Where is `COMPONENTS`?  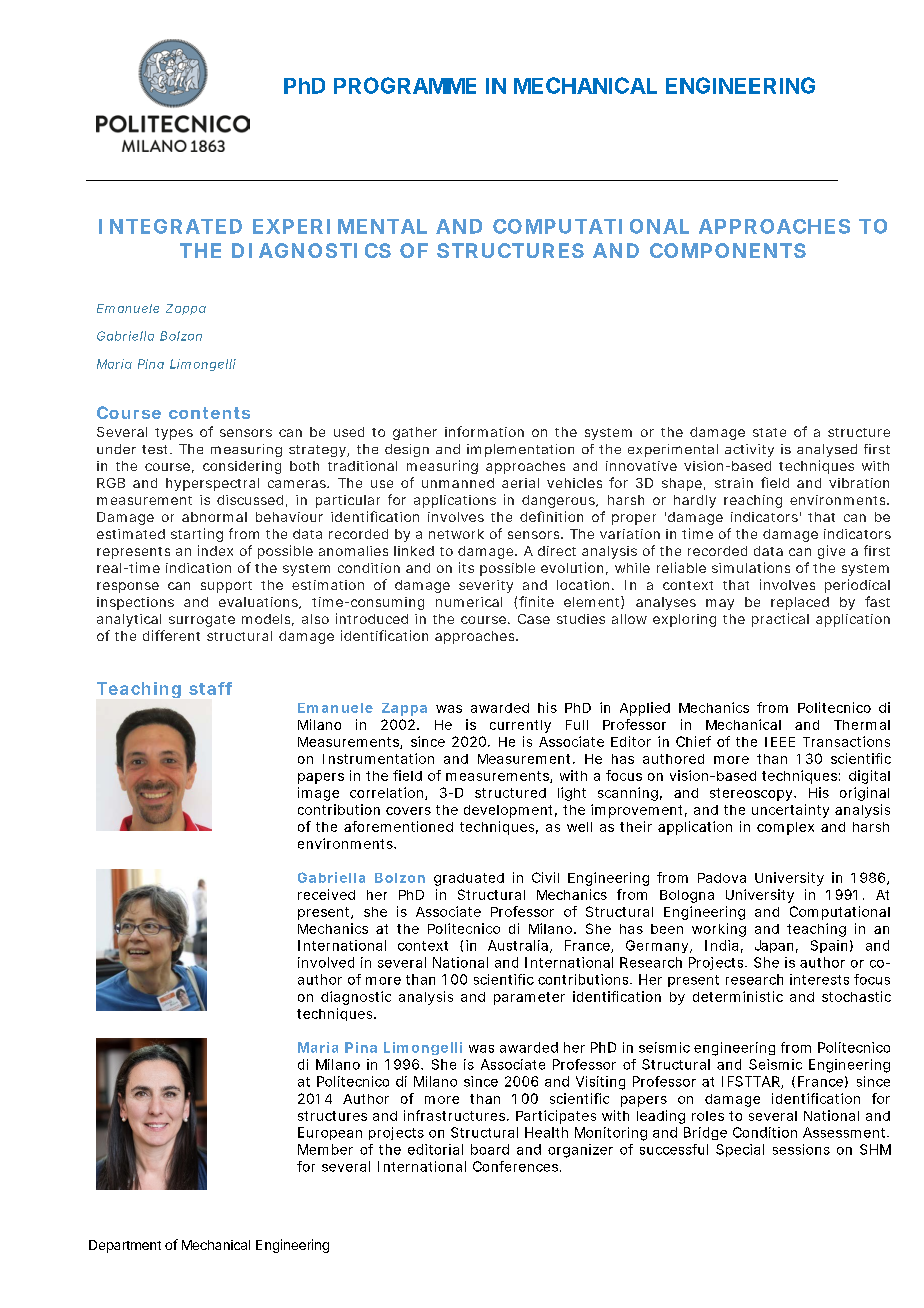 COMPONENTS is located at coordinates (728, 250).
